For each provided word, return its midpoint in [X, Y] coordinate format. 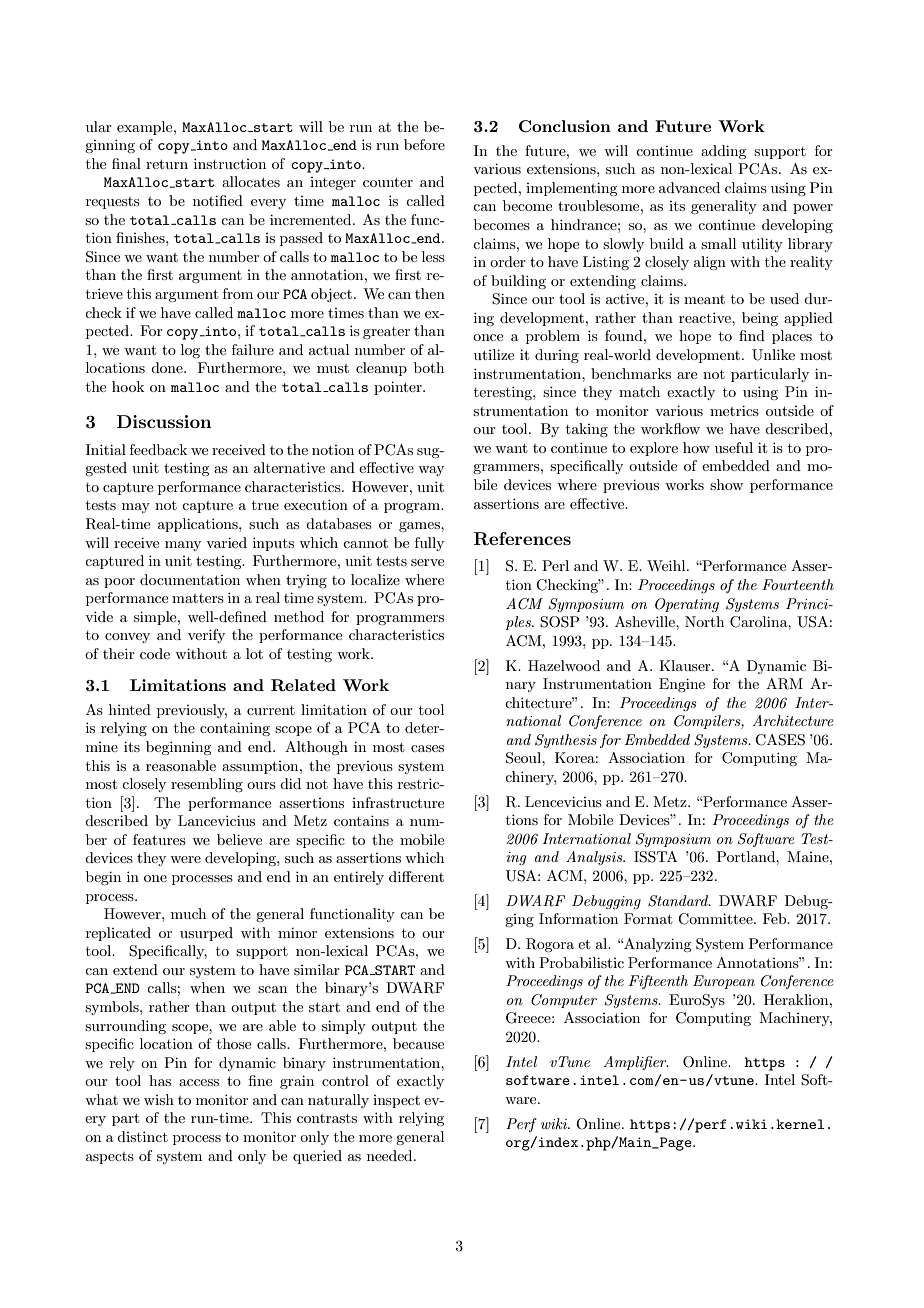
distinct [142, 1136]
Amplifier [636, 1063]
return [167, 164]
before [424, 144]
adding [723, 152]
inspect [396, 1101]
